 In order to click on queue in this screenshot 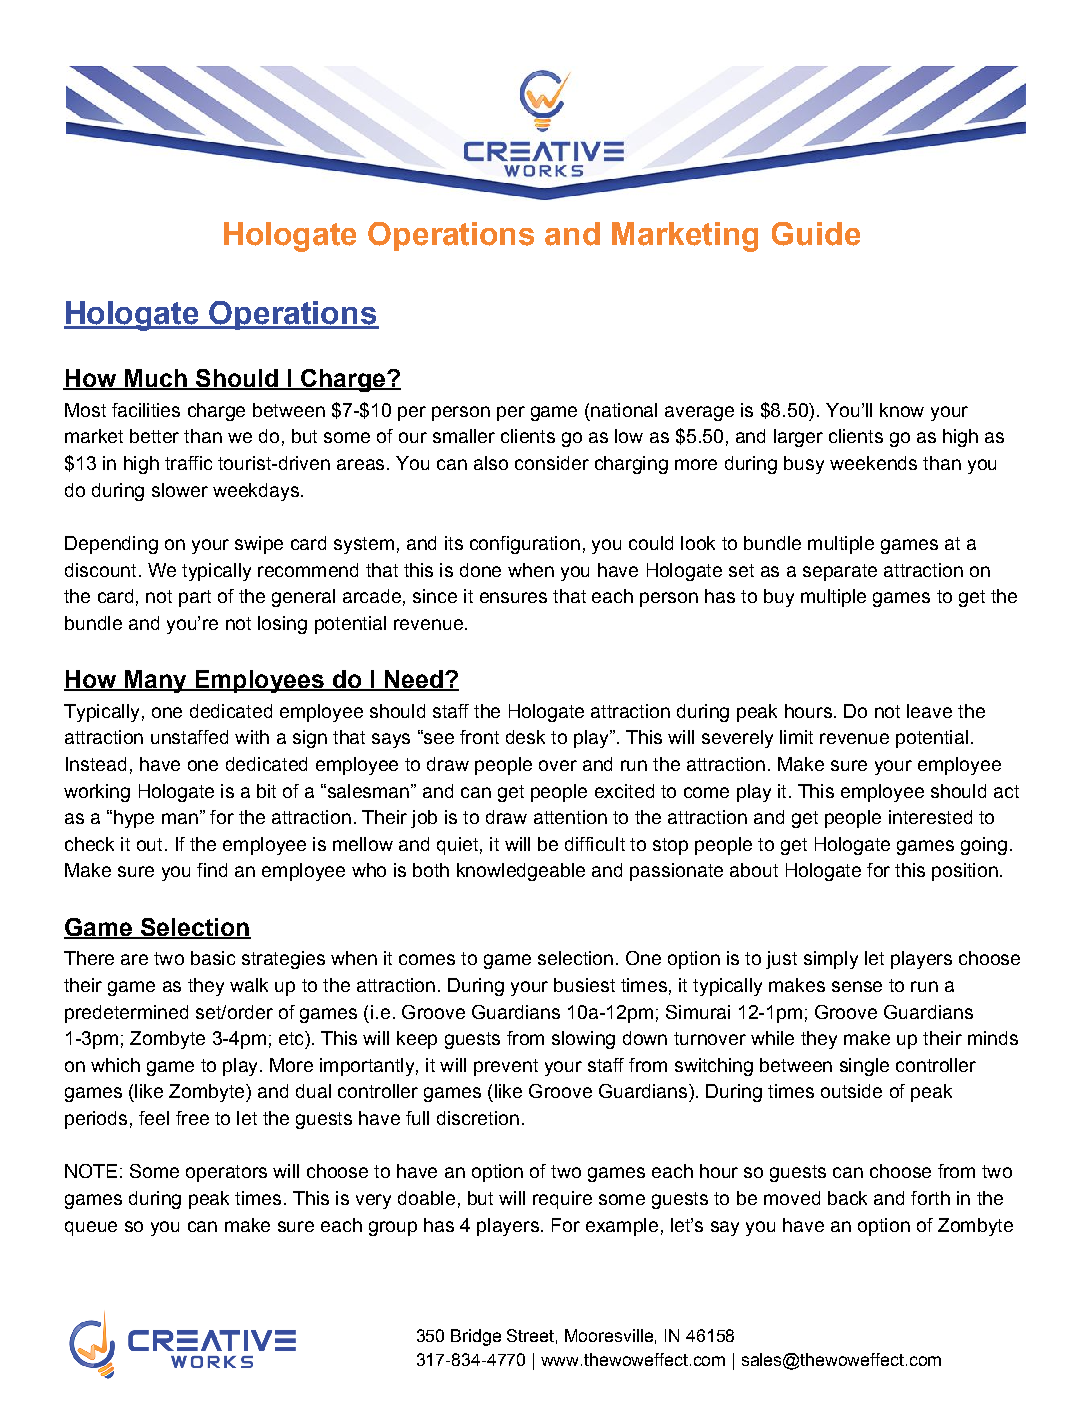, I will do `click(91, 1228)`.
